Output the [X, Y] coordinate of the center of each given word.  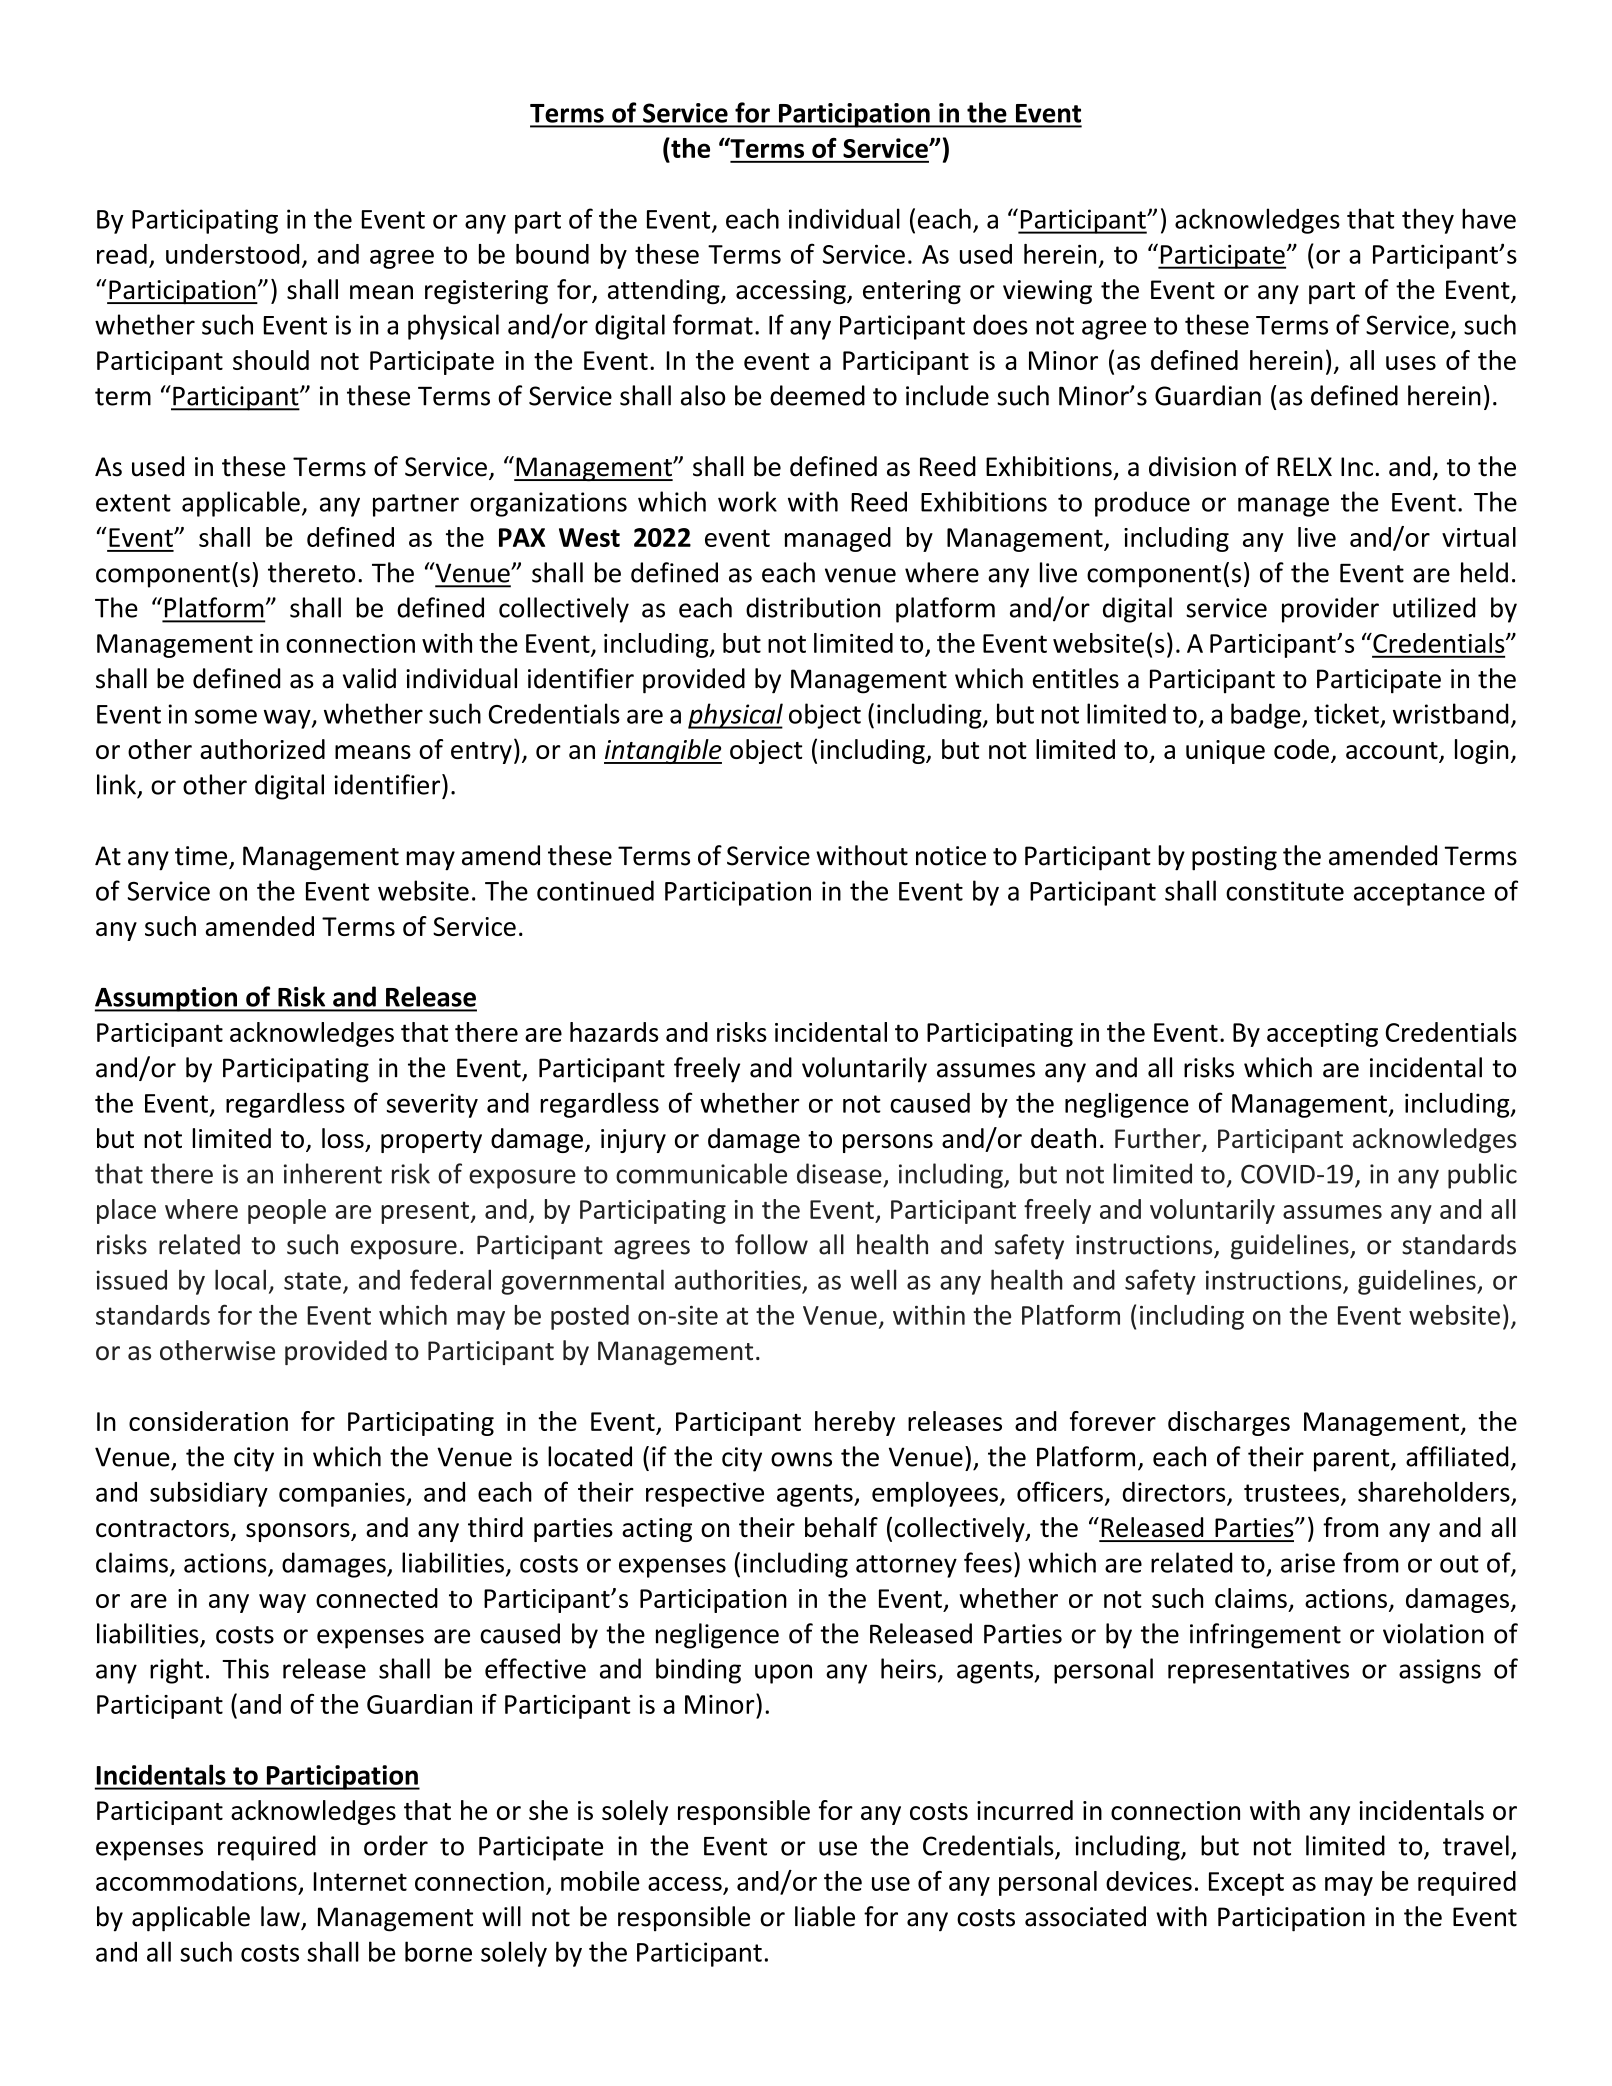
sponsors [299, 1532]
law [280, 1916]
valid [369, 678]
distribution [813, 607]
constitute [1285, 891]
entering [912, 292]
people [287, 1211]
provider [1330, 610]
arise [1308, 1563]
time [201, 856]
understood [232, 254]
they [1428, 221]
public [1482, 1176]
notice [951, 856]
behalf [841, 1527]
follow [771, 1244]
